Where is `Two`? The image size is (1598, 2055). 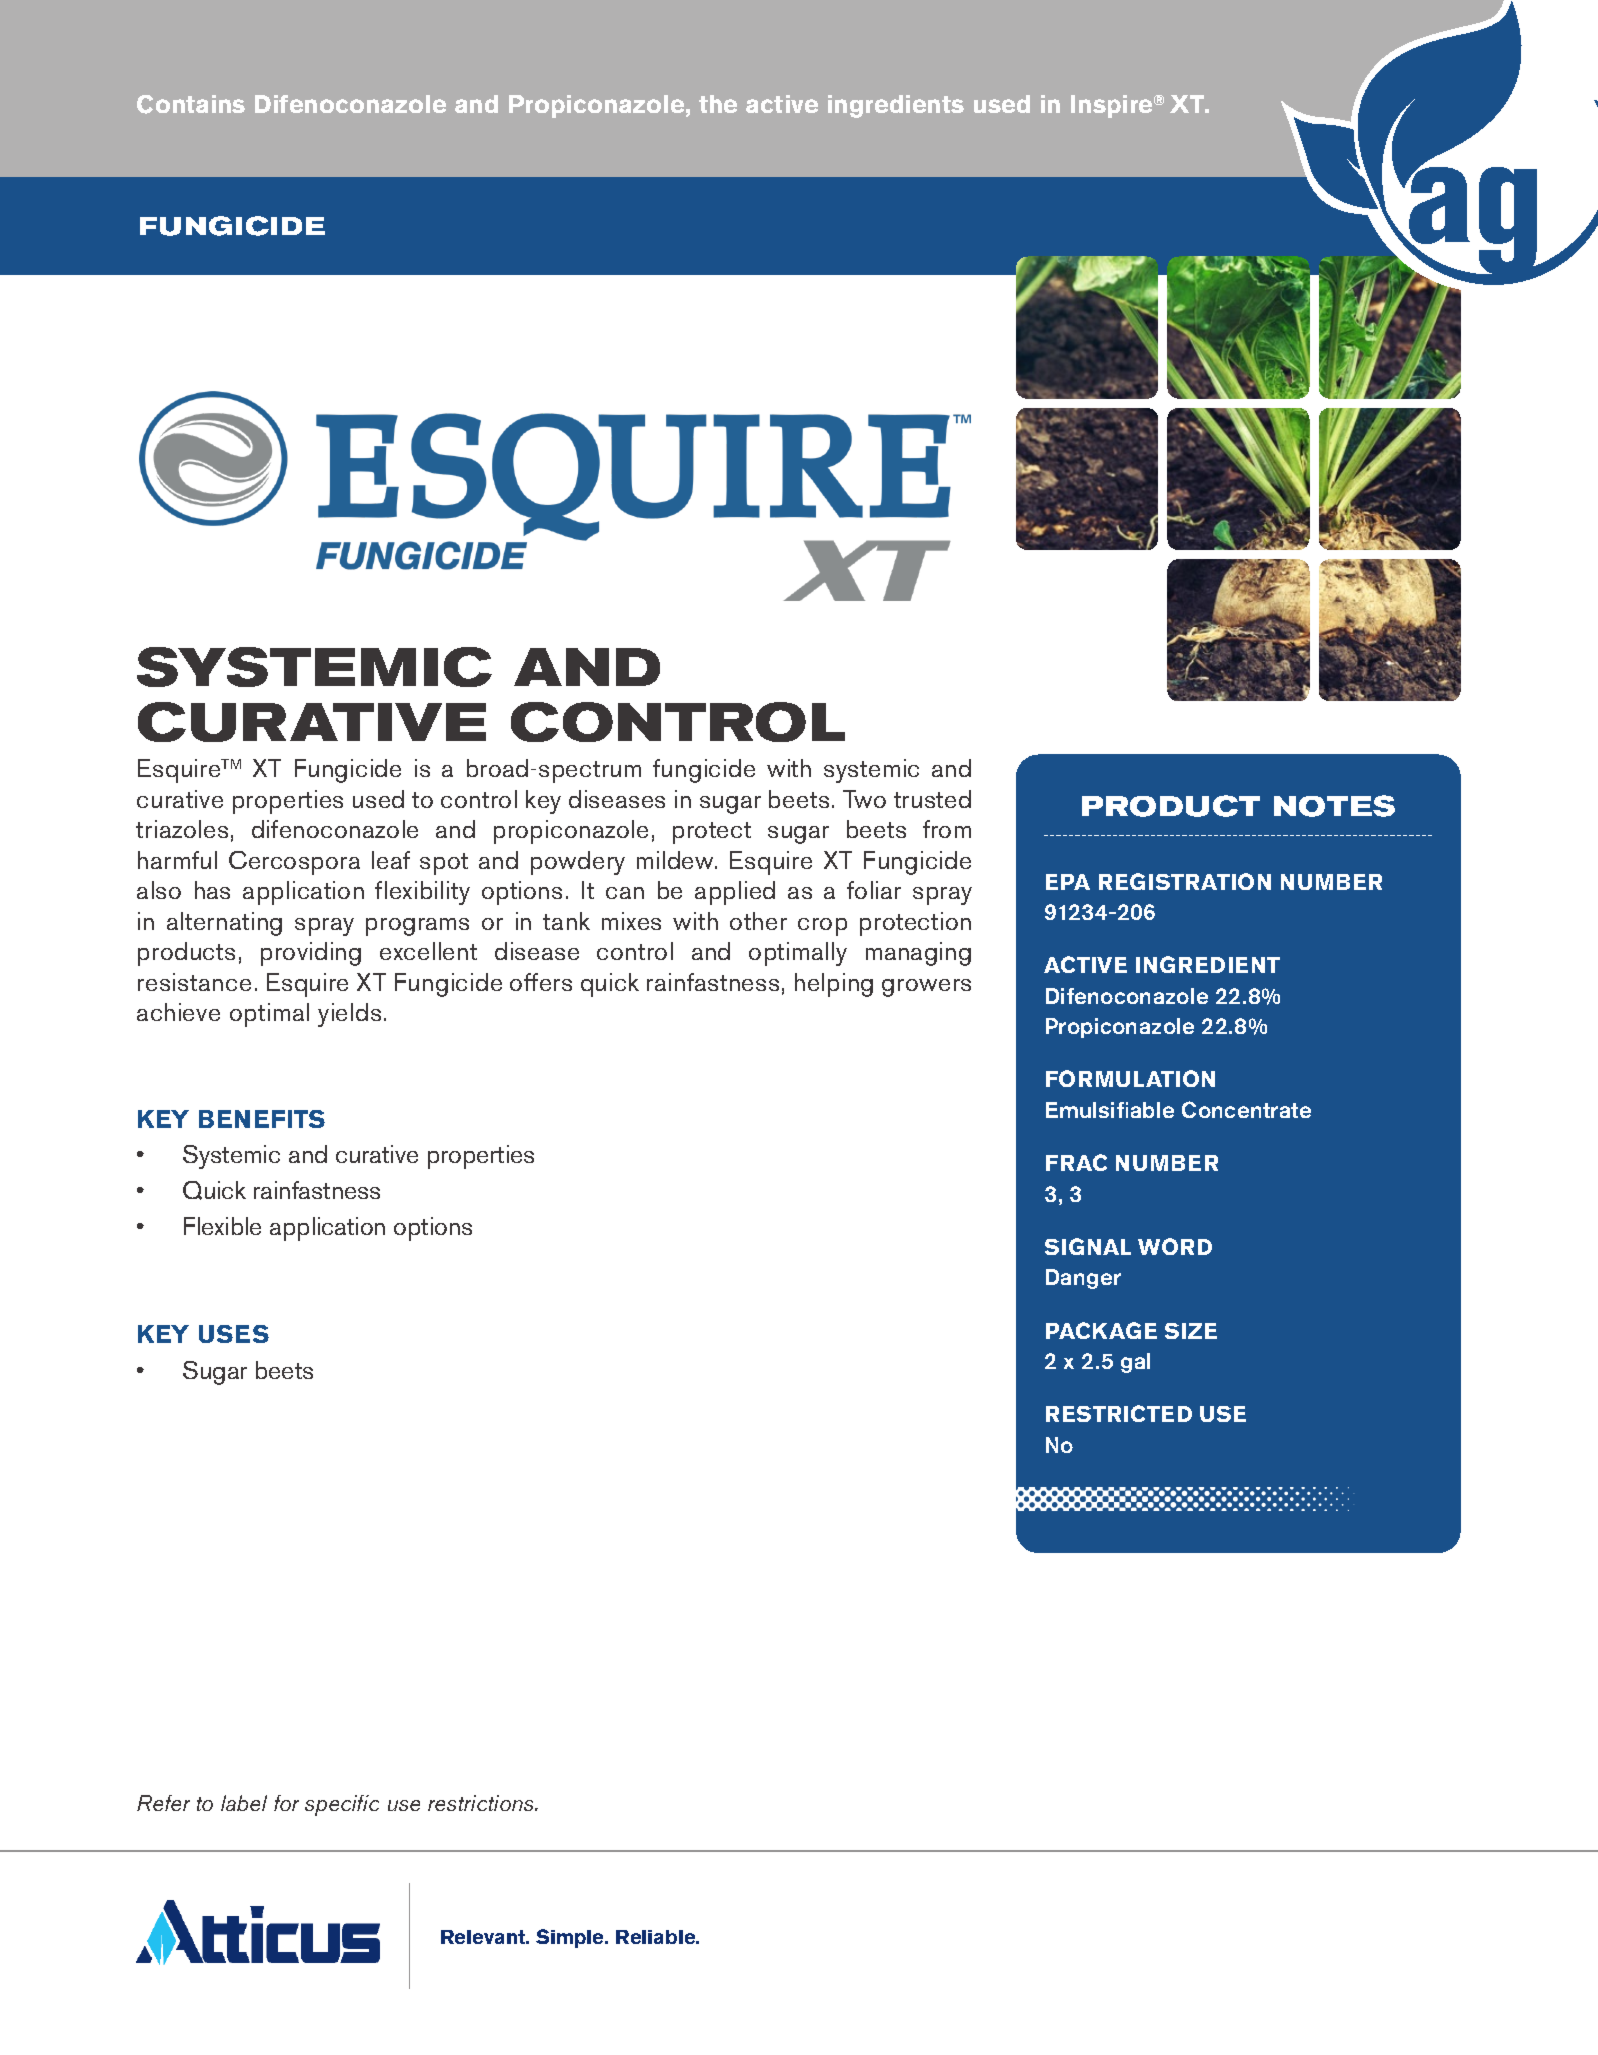 Two is located at coordinates (864, 799).
